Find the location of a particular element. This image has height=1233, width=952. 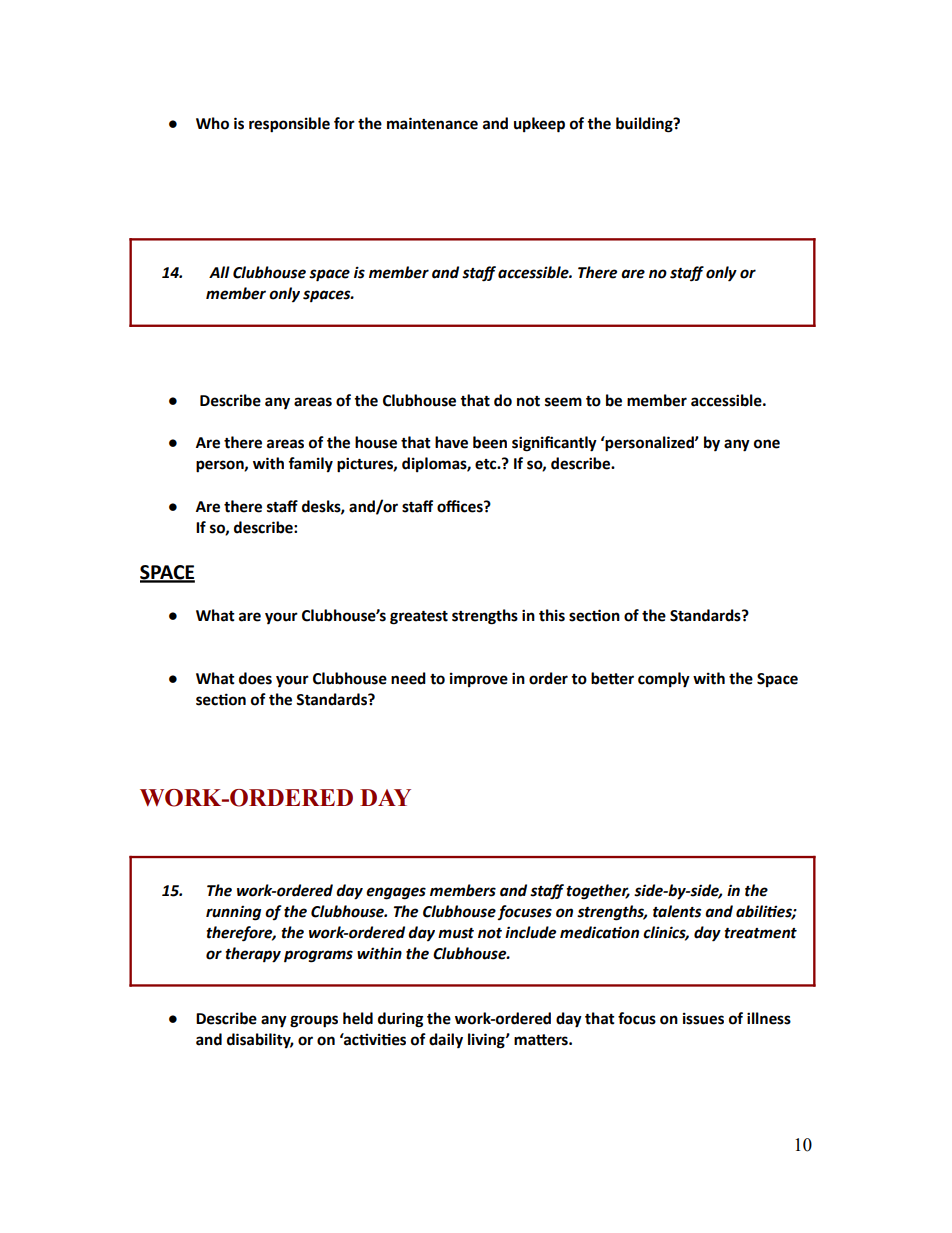

this is located at coordinates (552, 615).
